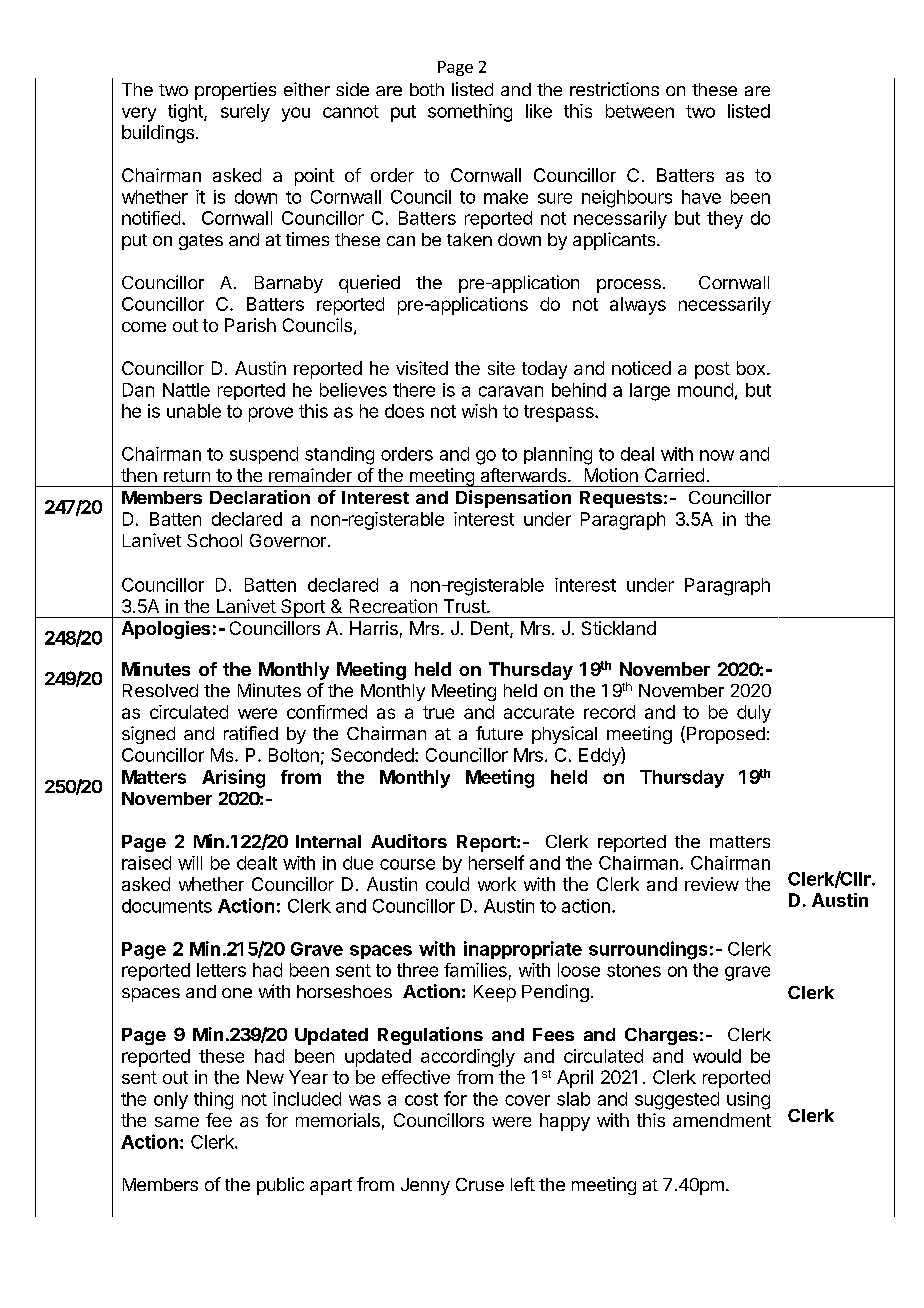 The width and height of the image is (924, 1308). What do you see at coordinates (303, 608) in the image?
I see `Sport` at bounding box center [303, 608].
